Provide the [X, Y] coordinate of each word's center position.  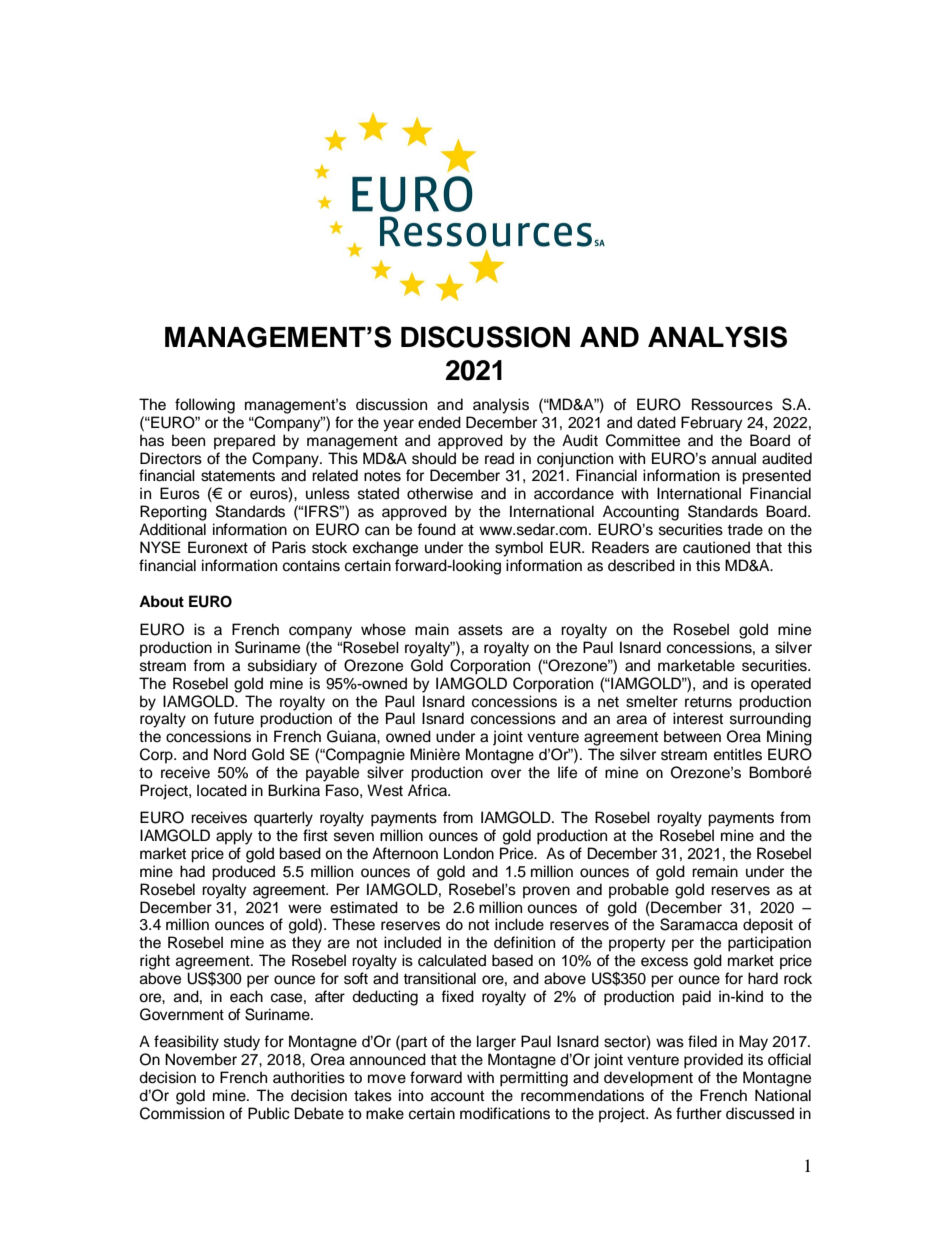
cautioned [716, 547]
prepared [244, 442]
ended [439, 422]
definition [524, 942]
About [161, 601]
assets [480, 630]
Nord [230, 754]
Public [269, 1113]
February [712, 424]
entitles [738, 754]
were [304, 909]
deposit [768, 926]
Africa [428, 790]
